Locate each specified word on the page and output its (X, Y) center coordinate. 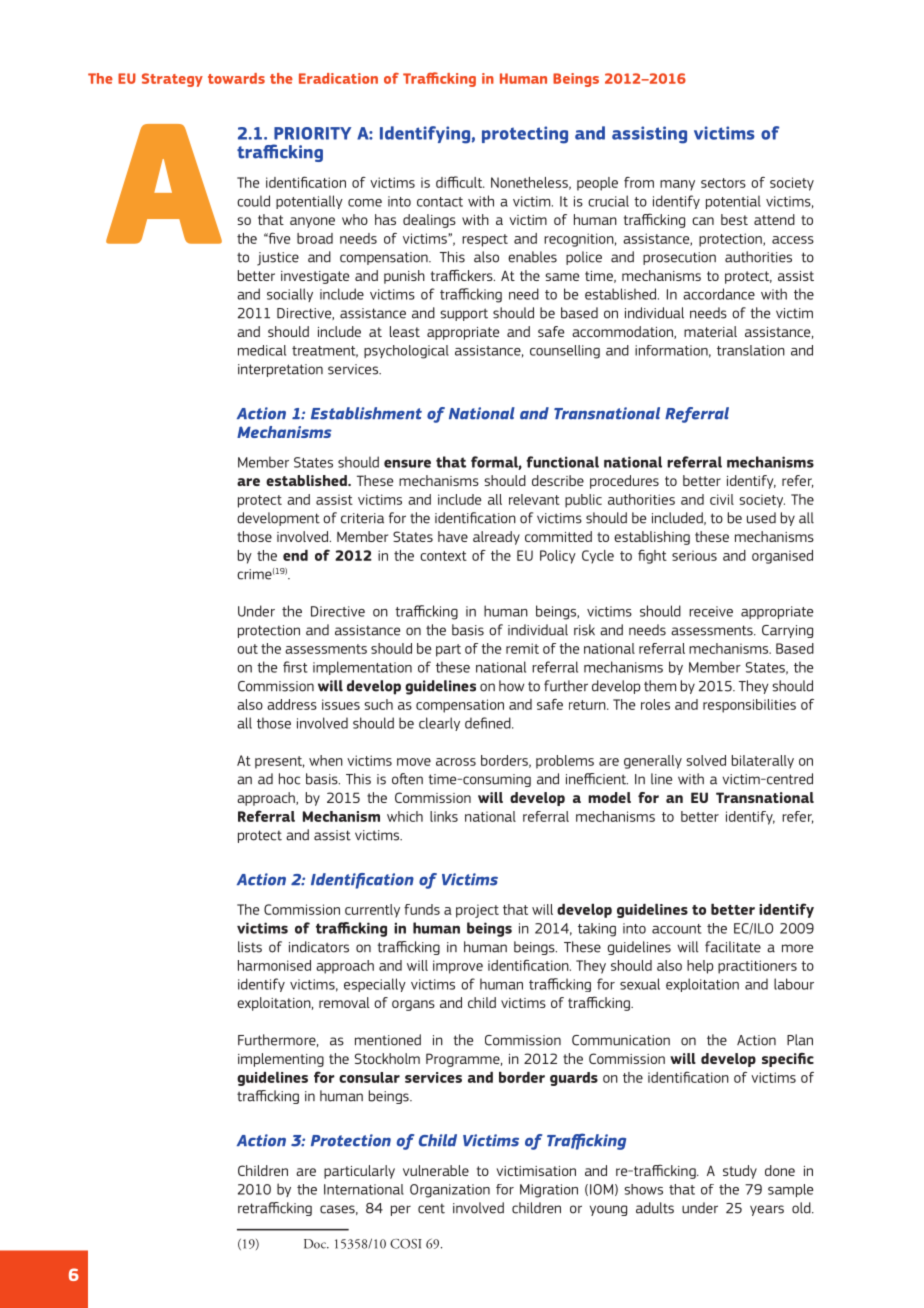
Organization (450, 1191)
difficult (460, 182)
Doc (316, 1244)
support (464, 314)
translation (751, 350)
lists (250, 947)
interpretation (280, 370)
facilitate (733, 947)
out (247, 649)
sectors (723, 183)
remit (522, 648)
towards (236, 78)
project (477, 911)
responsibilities (749, 706)
